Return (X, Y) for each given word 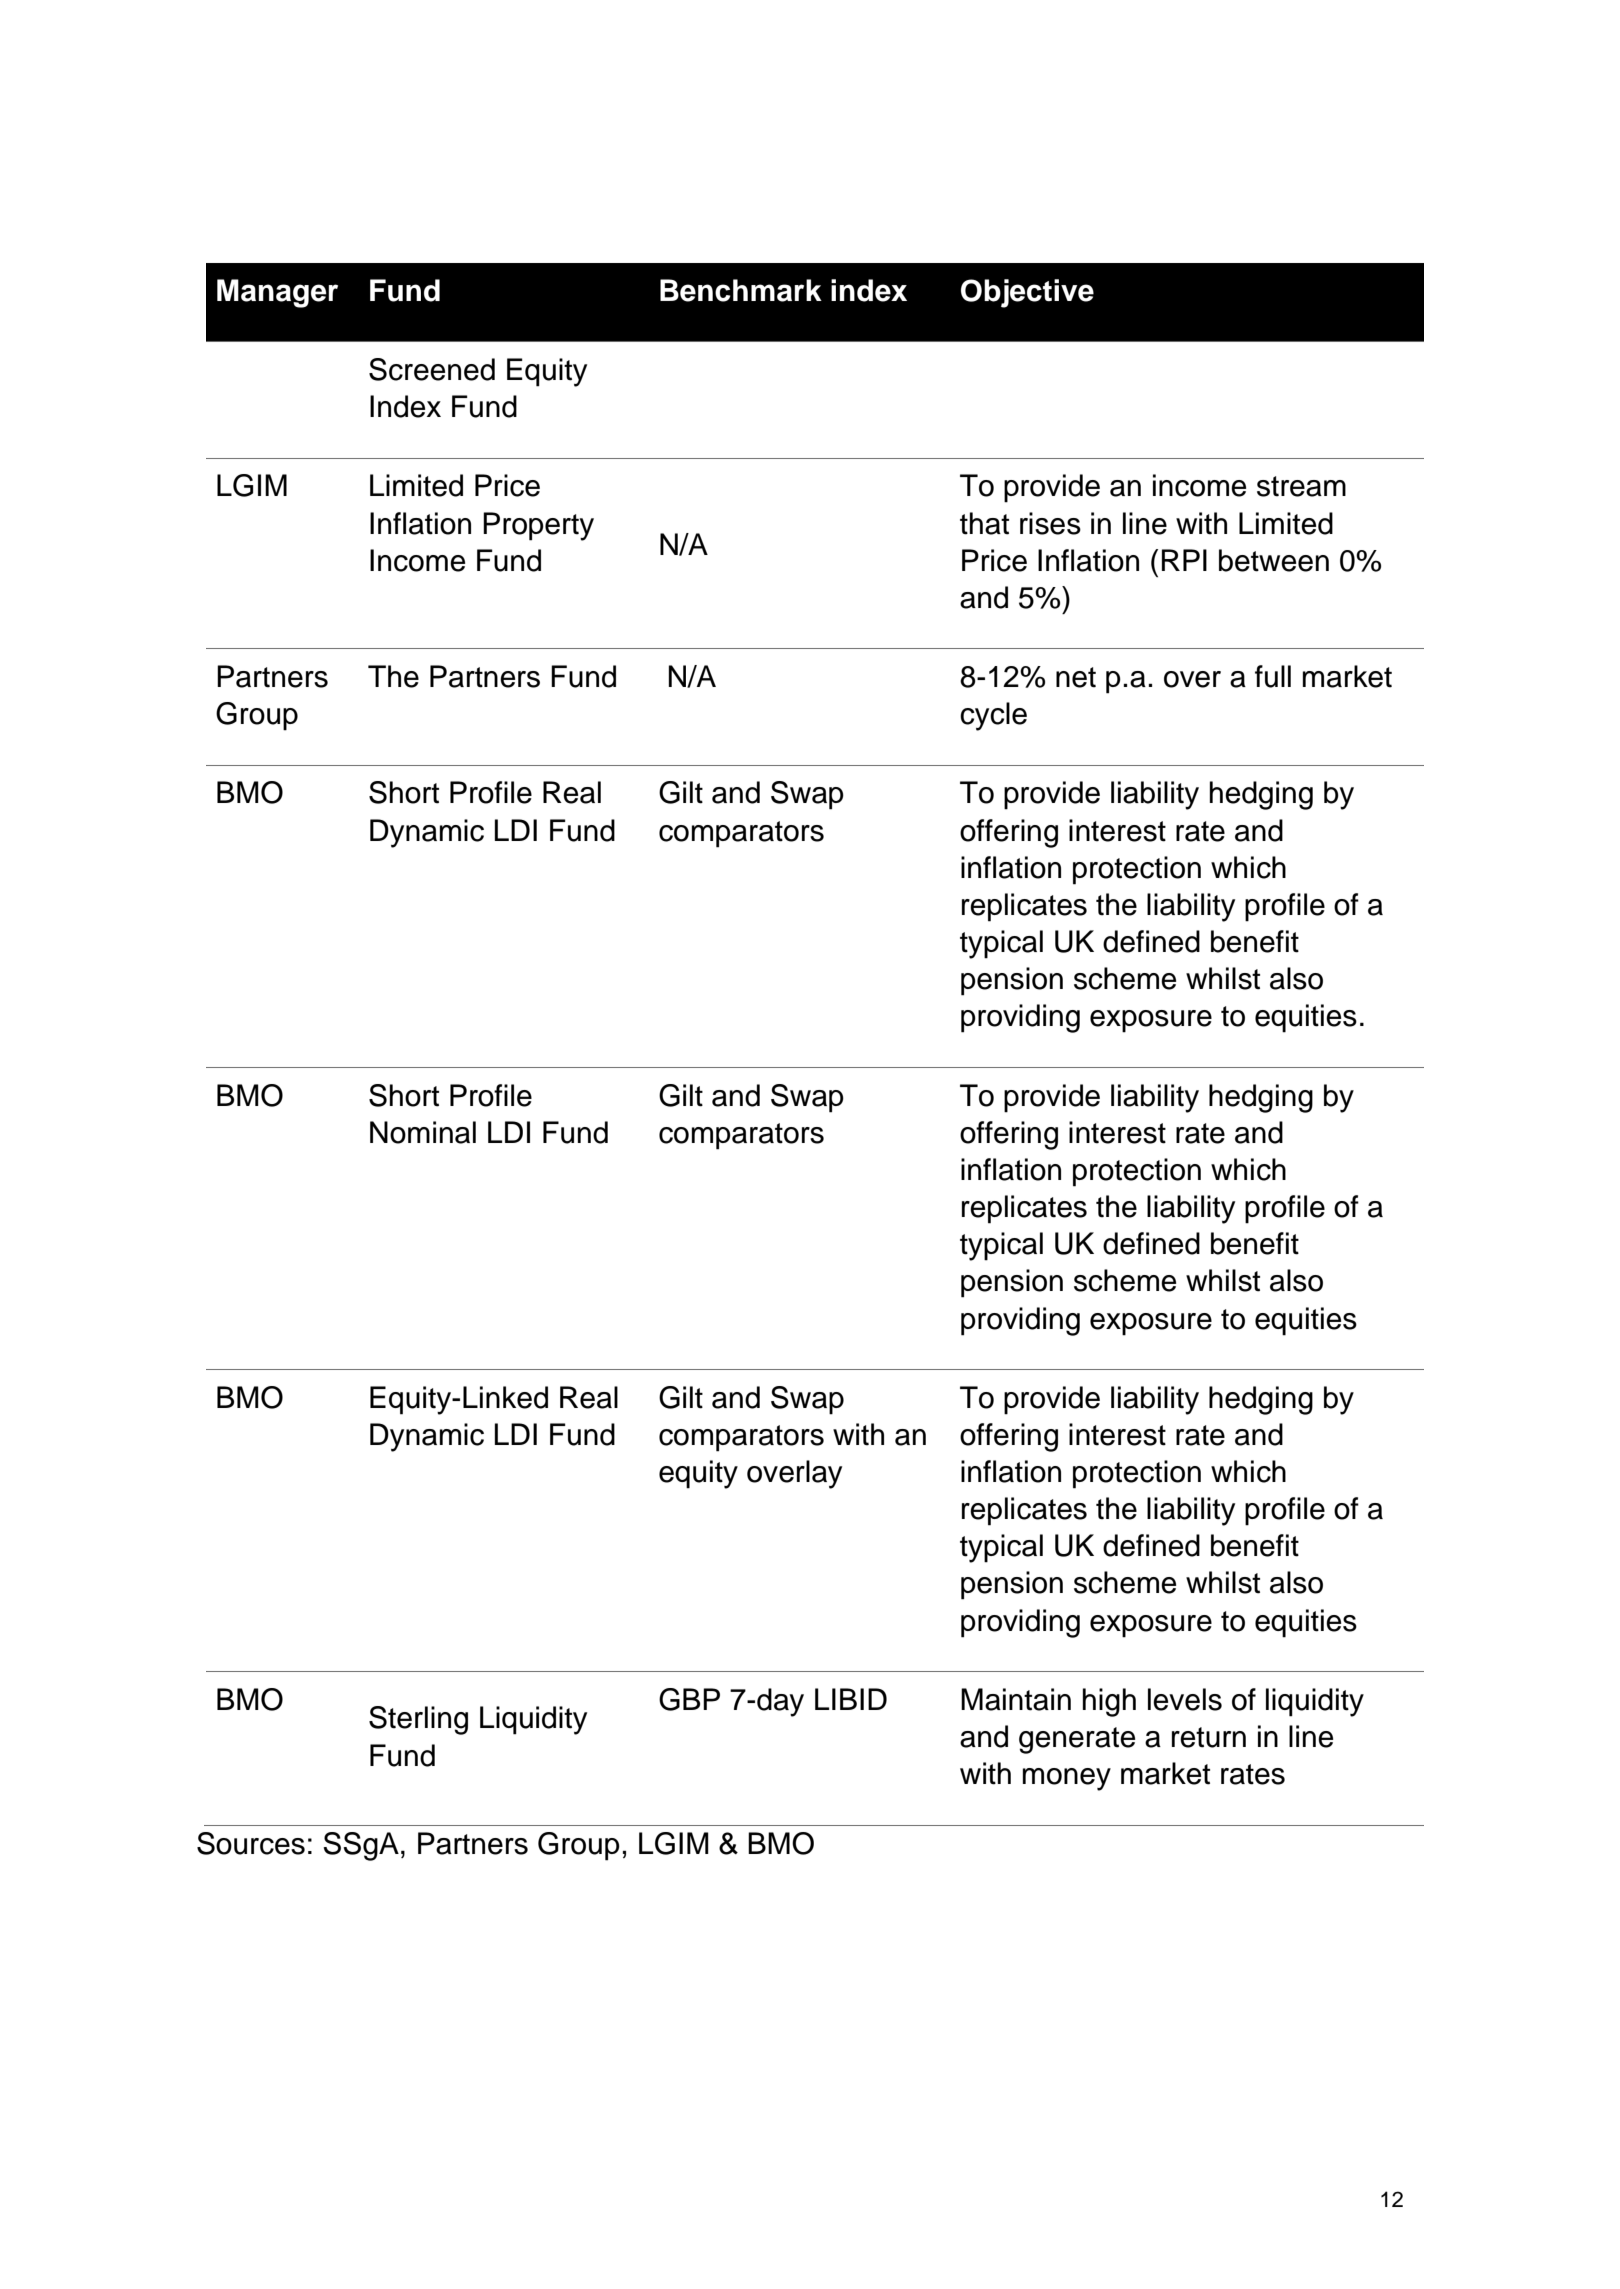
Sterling (418, 1720)
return (1209, 1737)
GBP (689, 1699)
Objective (1027, 293)
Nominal (423, 1132)
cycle (993, 716)
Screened (432, 369)
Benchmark (741, 290)
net (1076, 677)
